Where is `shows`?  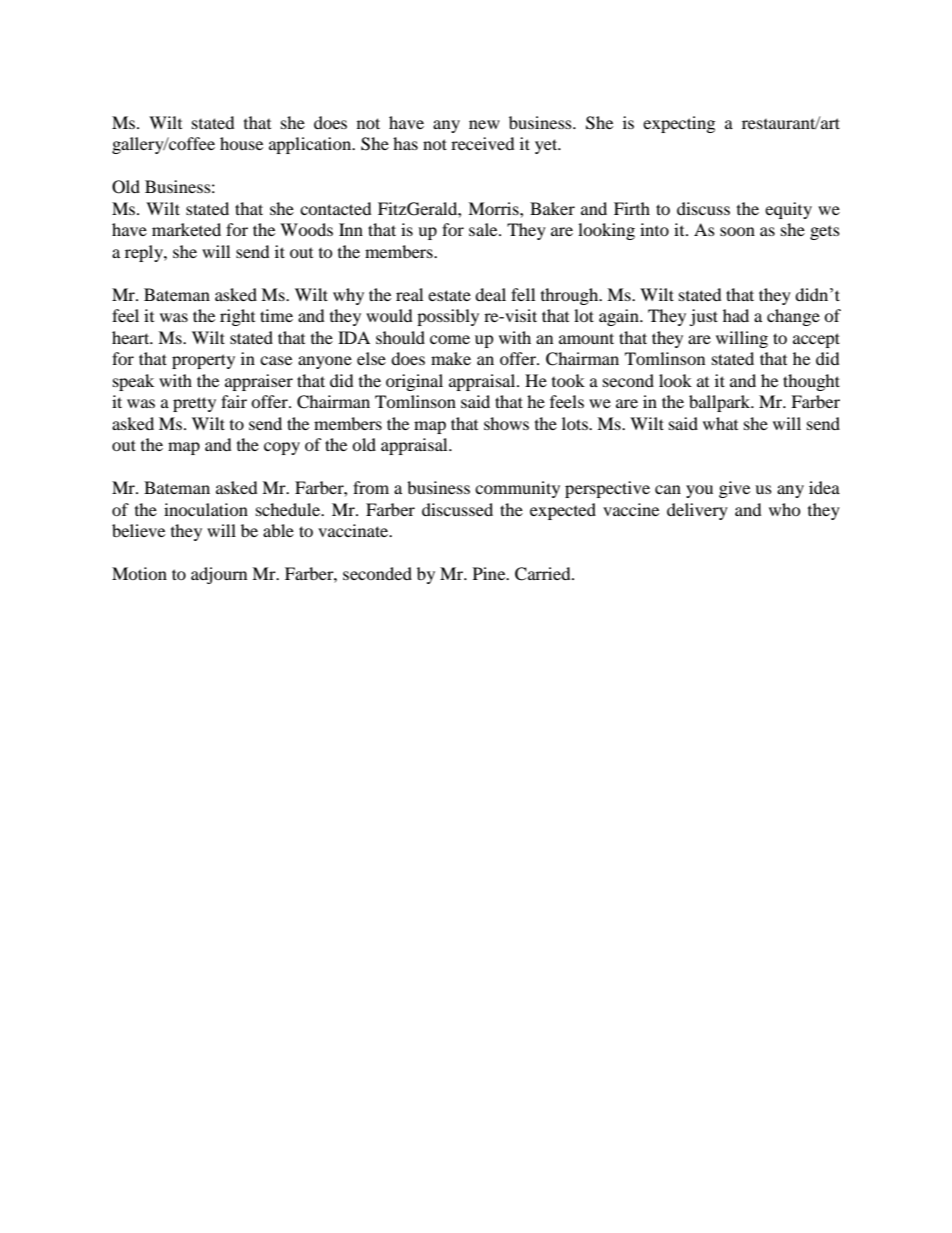 shows is located at coordinates (506, 423).
